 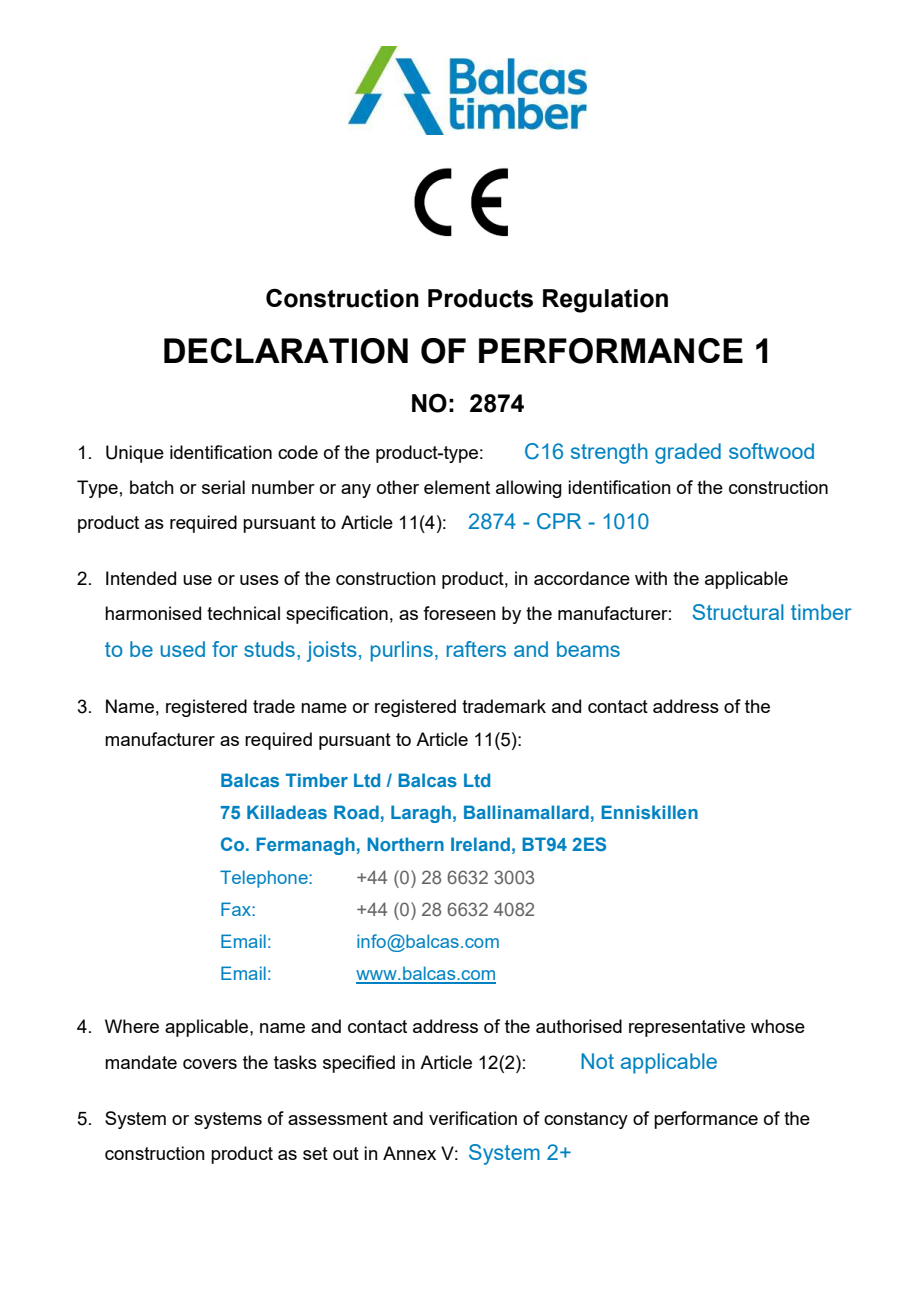 I want to click on rafters, so click(x=476, y=649).
